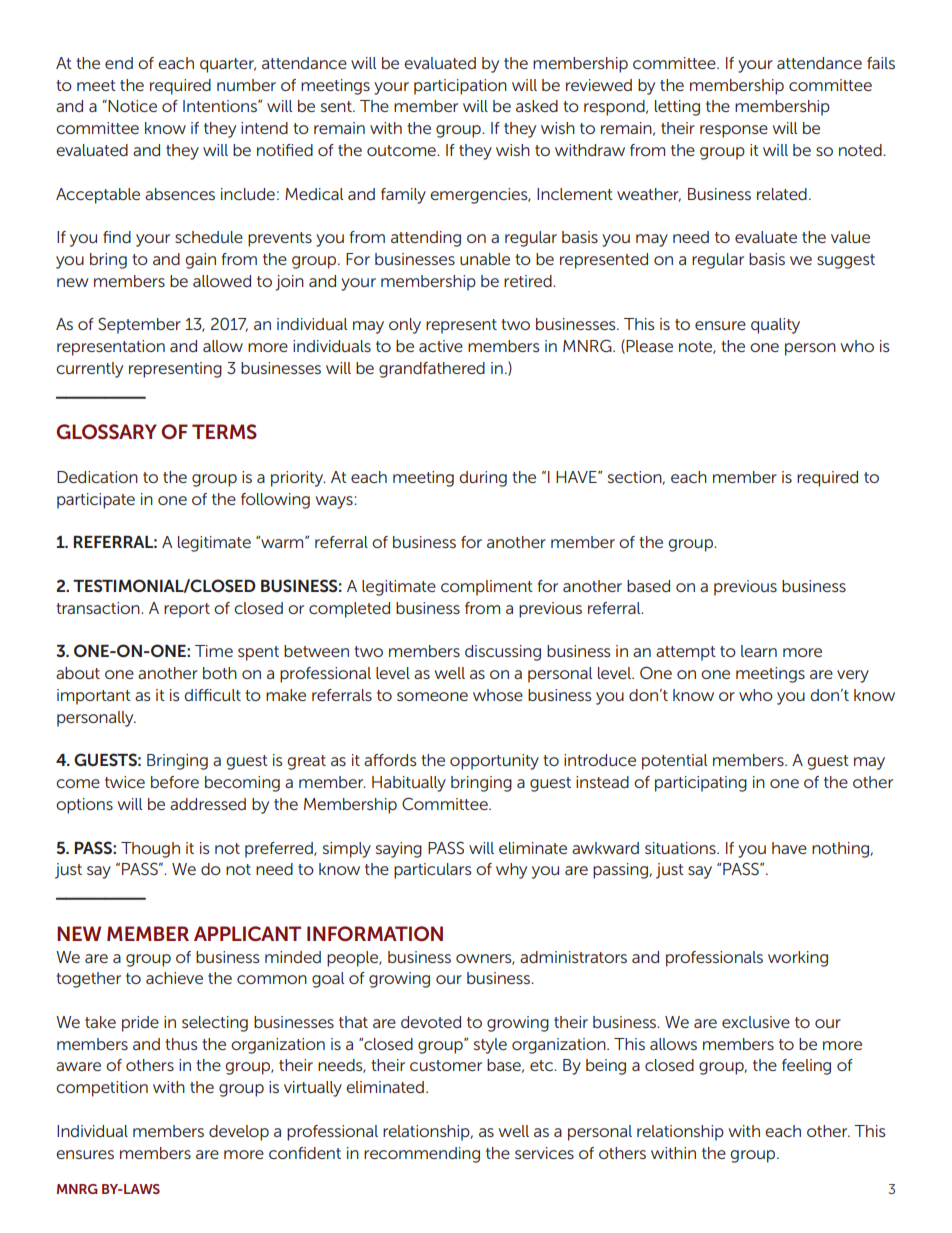 Image resolution: width=952 pixels, height=1233 pixels. What do you see at coordinates (775, 326) in the screenshot?
I see `quality` at bounding box center [775, 326].
